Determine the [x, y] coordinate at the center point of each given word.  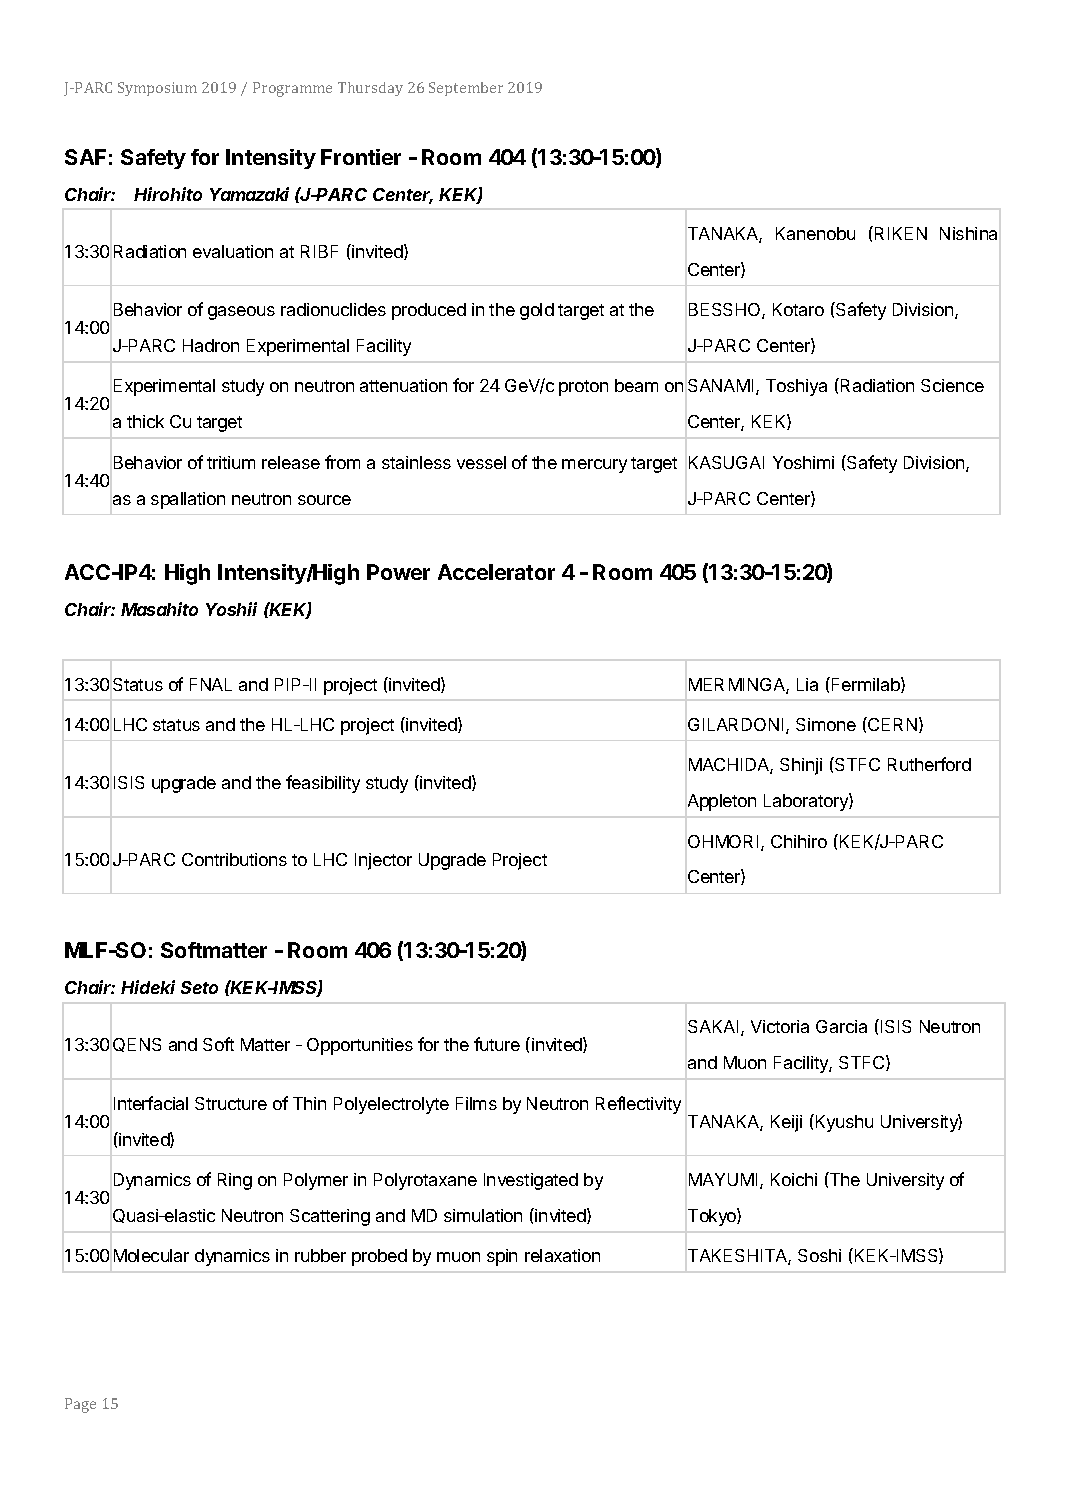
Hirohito [168, 194]
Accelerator [496, 572]
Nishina [968, 233]
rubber [320, 1255]
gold [537, 311]
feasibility [323, 784]
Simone [826, 724]
